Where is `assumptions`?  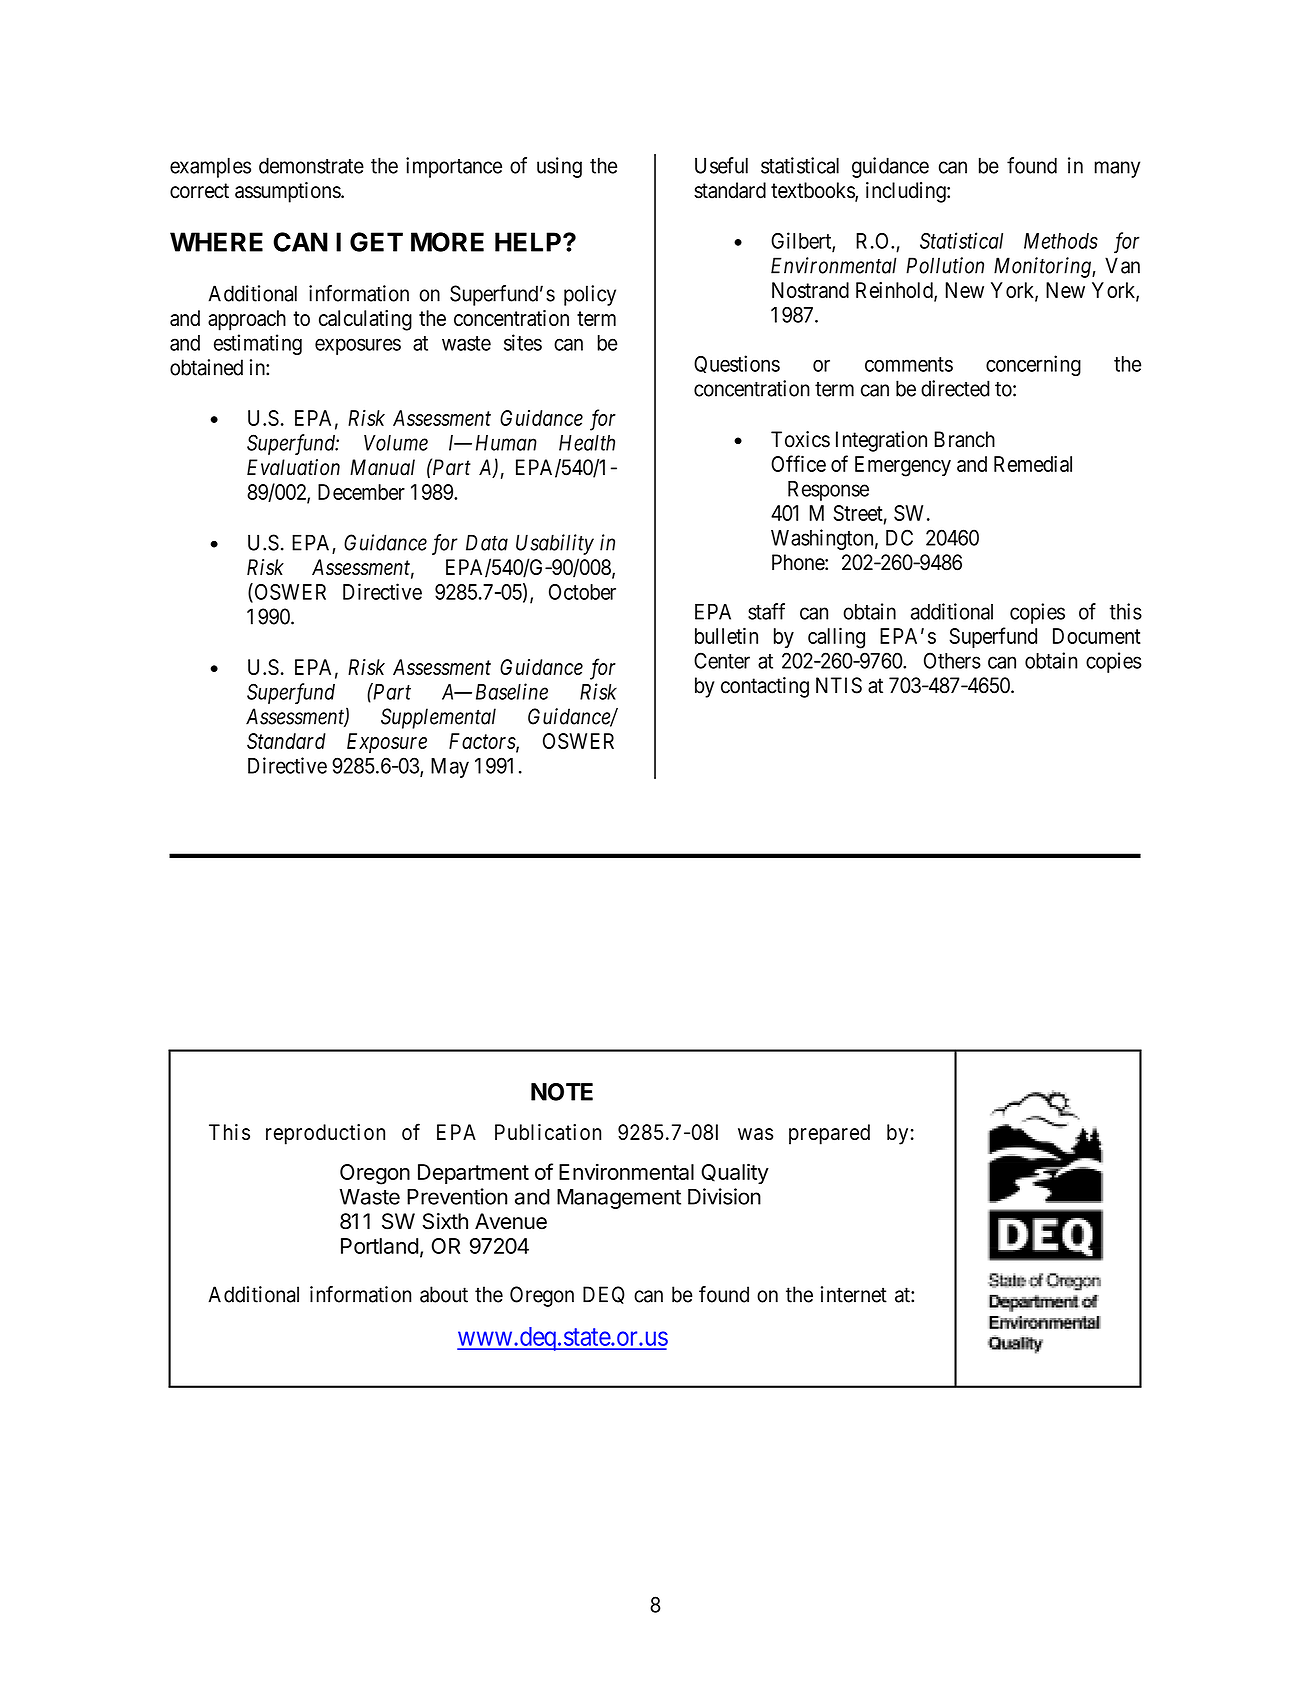 assumptions is located at coordinates (288, 192).
